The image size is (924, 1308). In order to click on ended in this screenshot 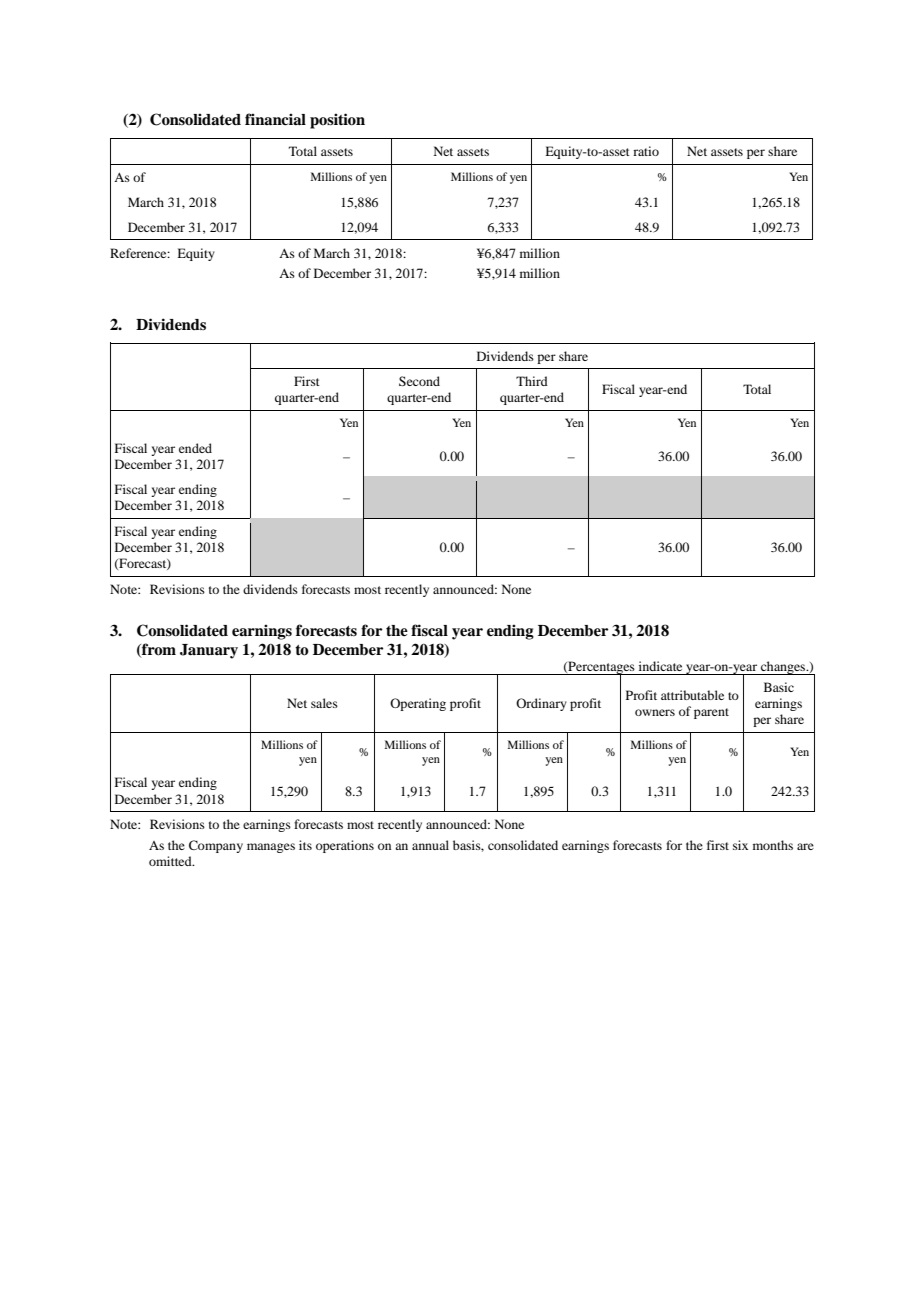, I will do `click(195, 448)`.
